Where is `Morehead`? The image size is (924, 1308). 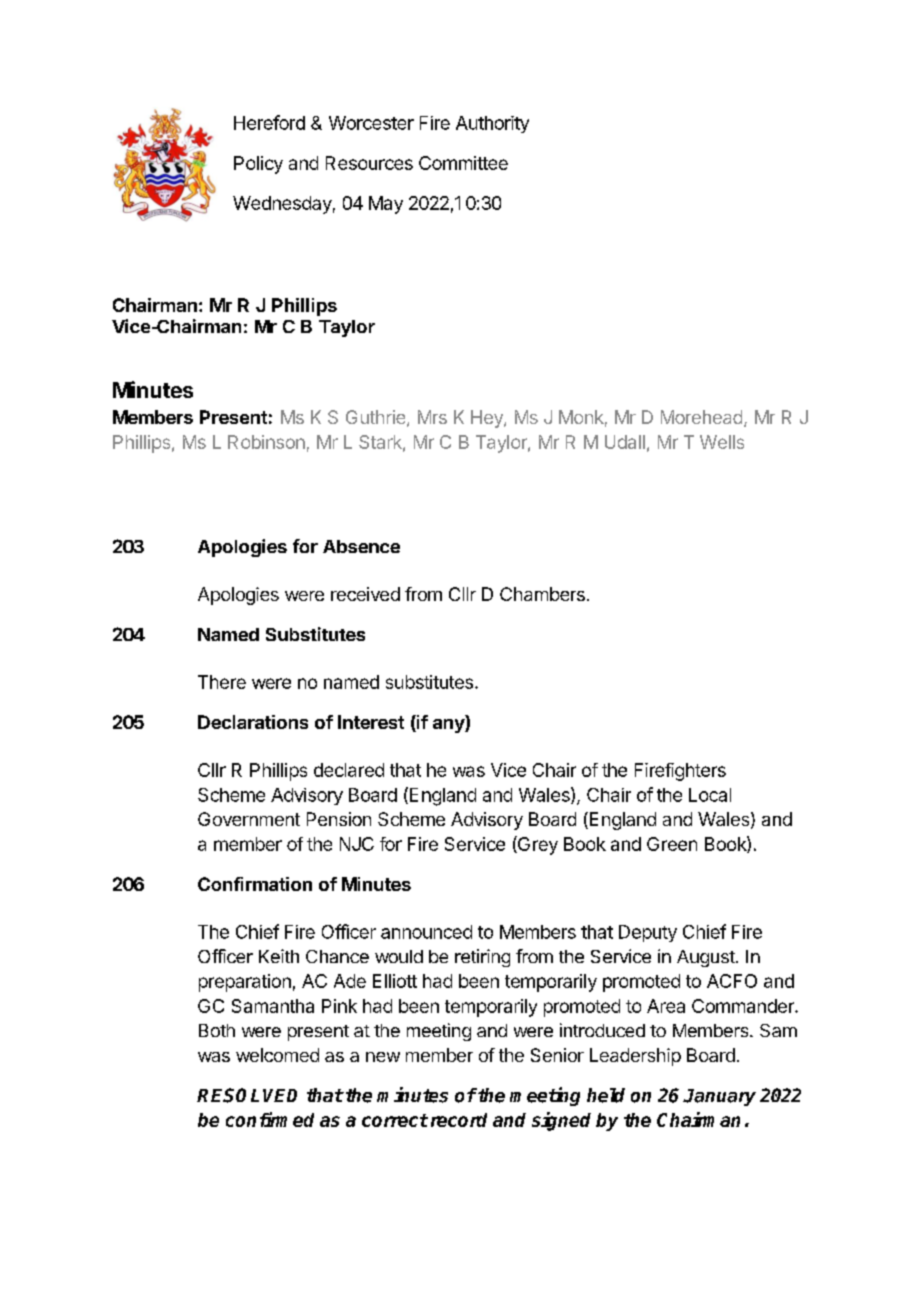
Morehead is located at coordinates (701, 417).
